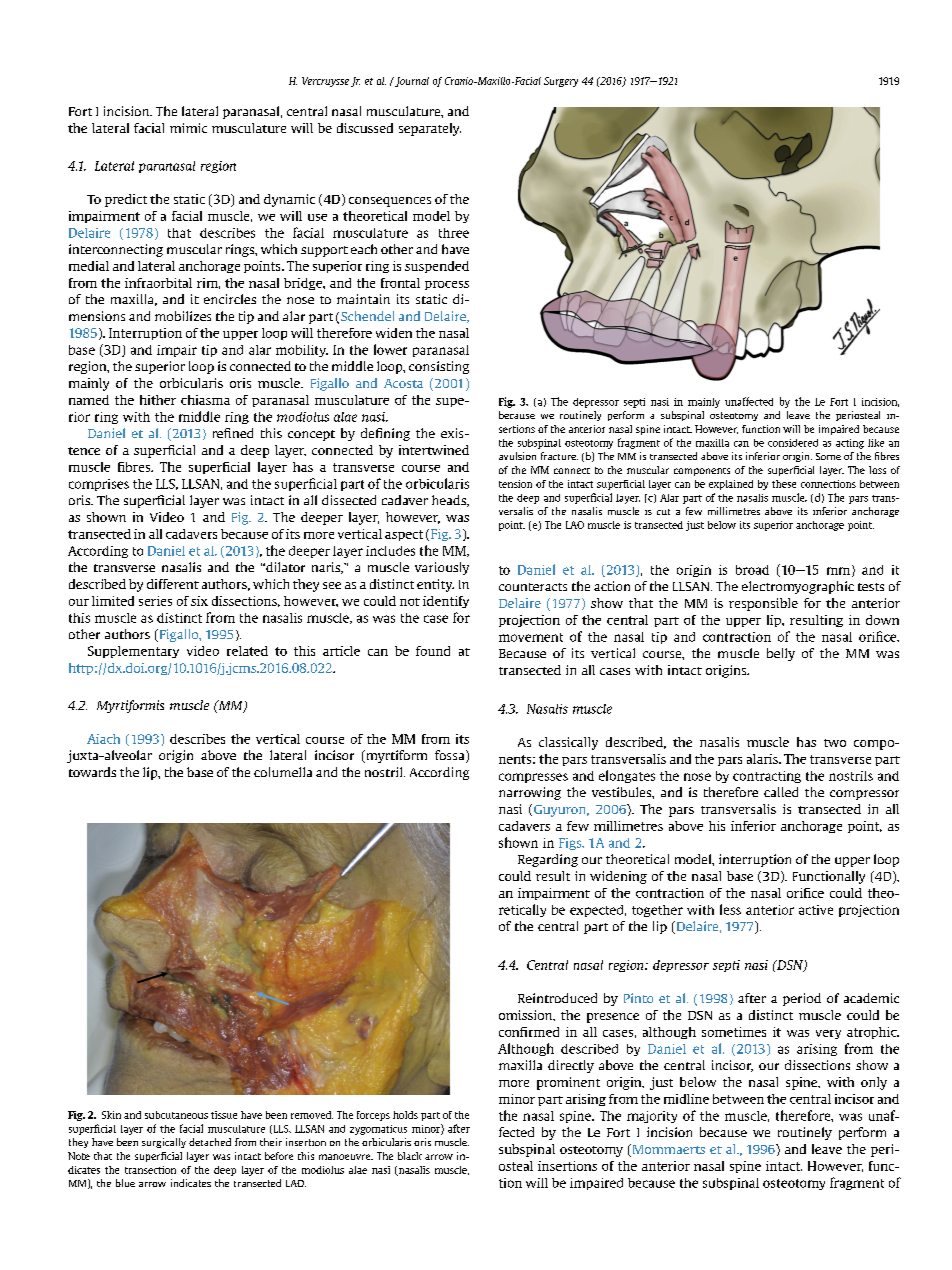  What do you see at coordinates (164, 1143) in the image?
I see `surgically` at bounding box center [164, 1143].
